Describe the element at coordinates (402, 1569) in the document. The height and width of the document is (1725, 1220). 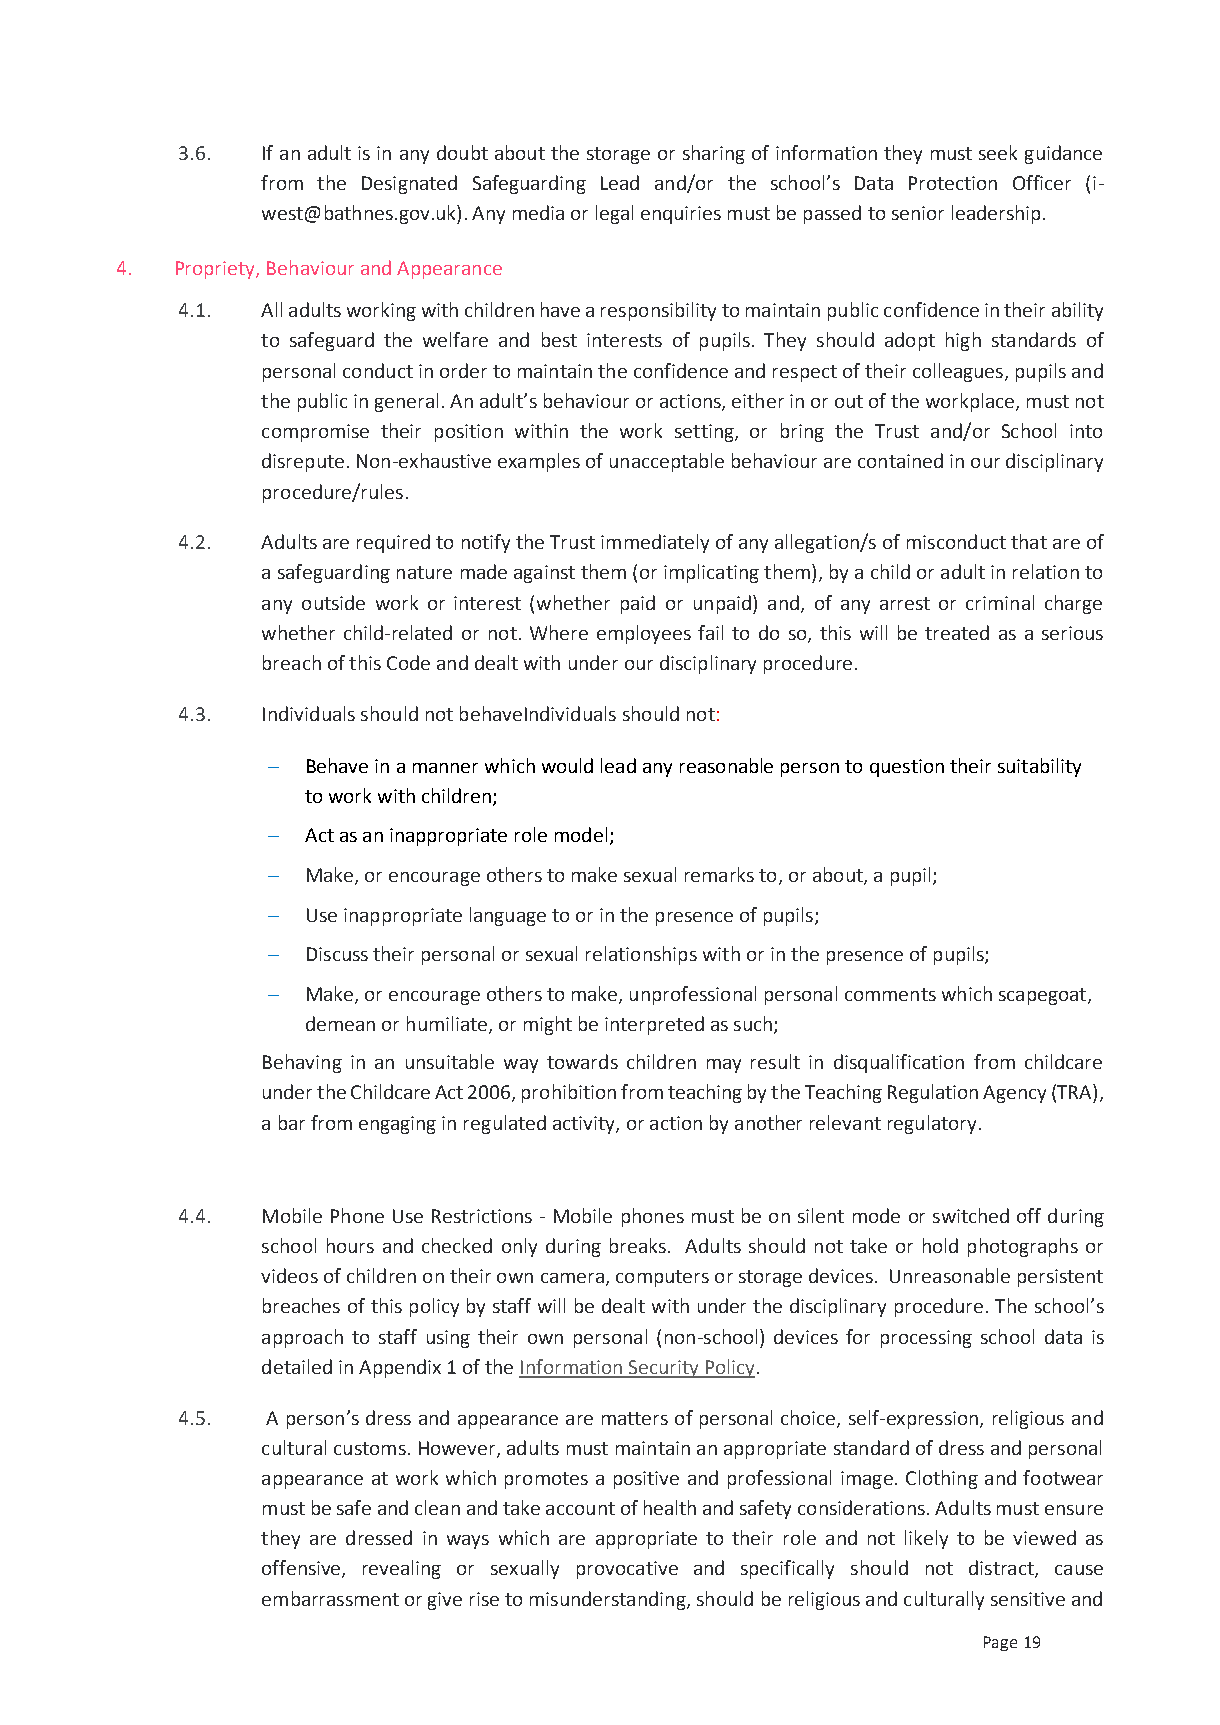
I see `revealing` at that location.
